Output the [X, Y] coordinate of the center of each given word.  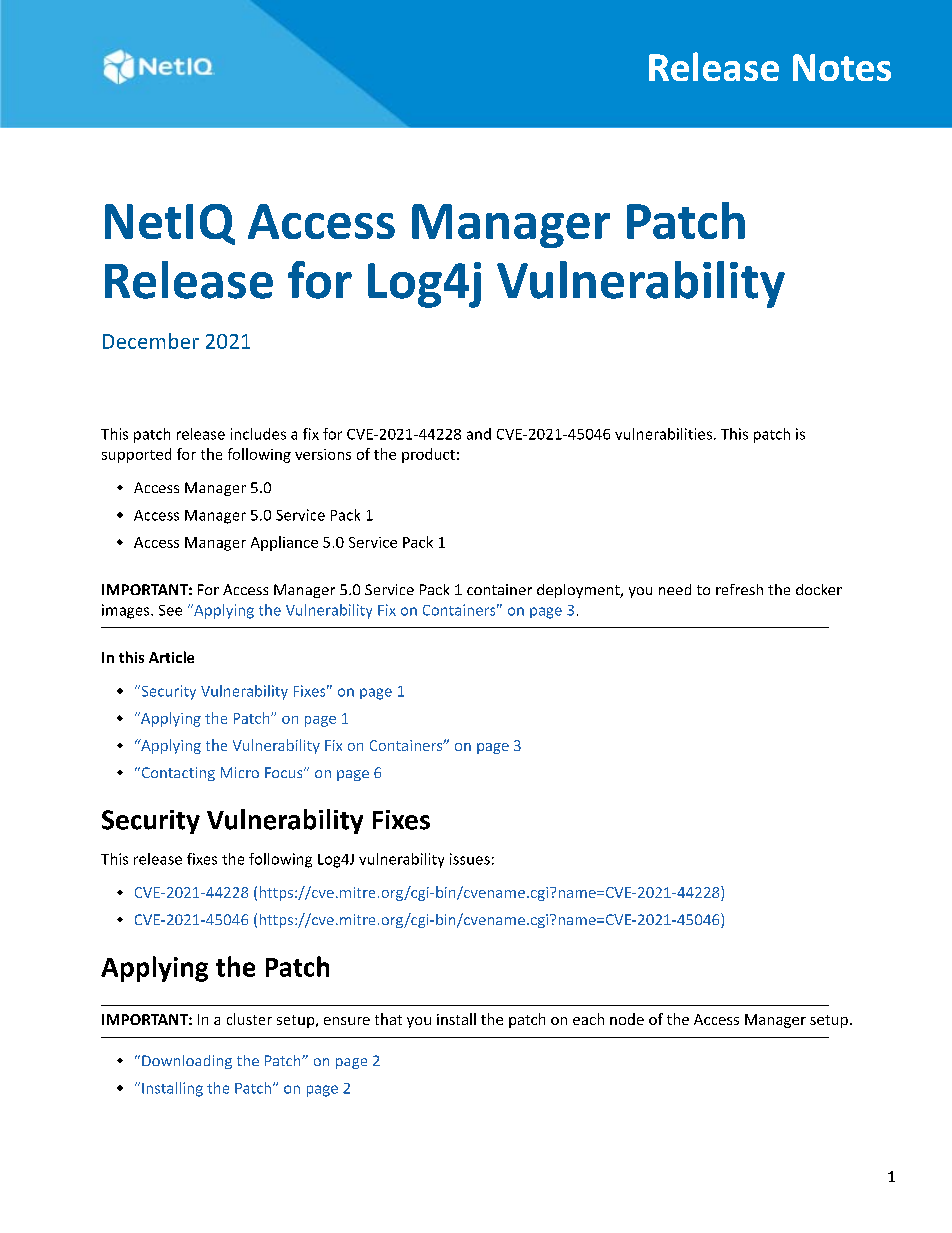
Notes [842, 67]
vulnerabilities [663, 434]
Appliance [284, 543]
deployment [579, 591]
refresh [739, 589]
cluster [249, 1019]
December [151, 341]
